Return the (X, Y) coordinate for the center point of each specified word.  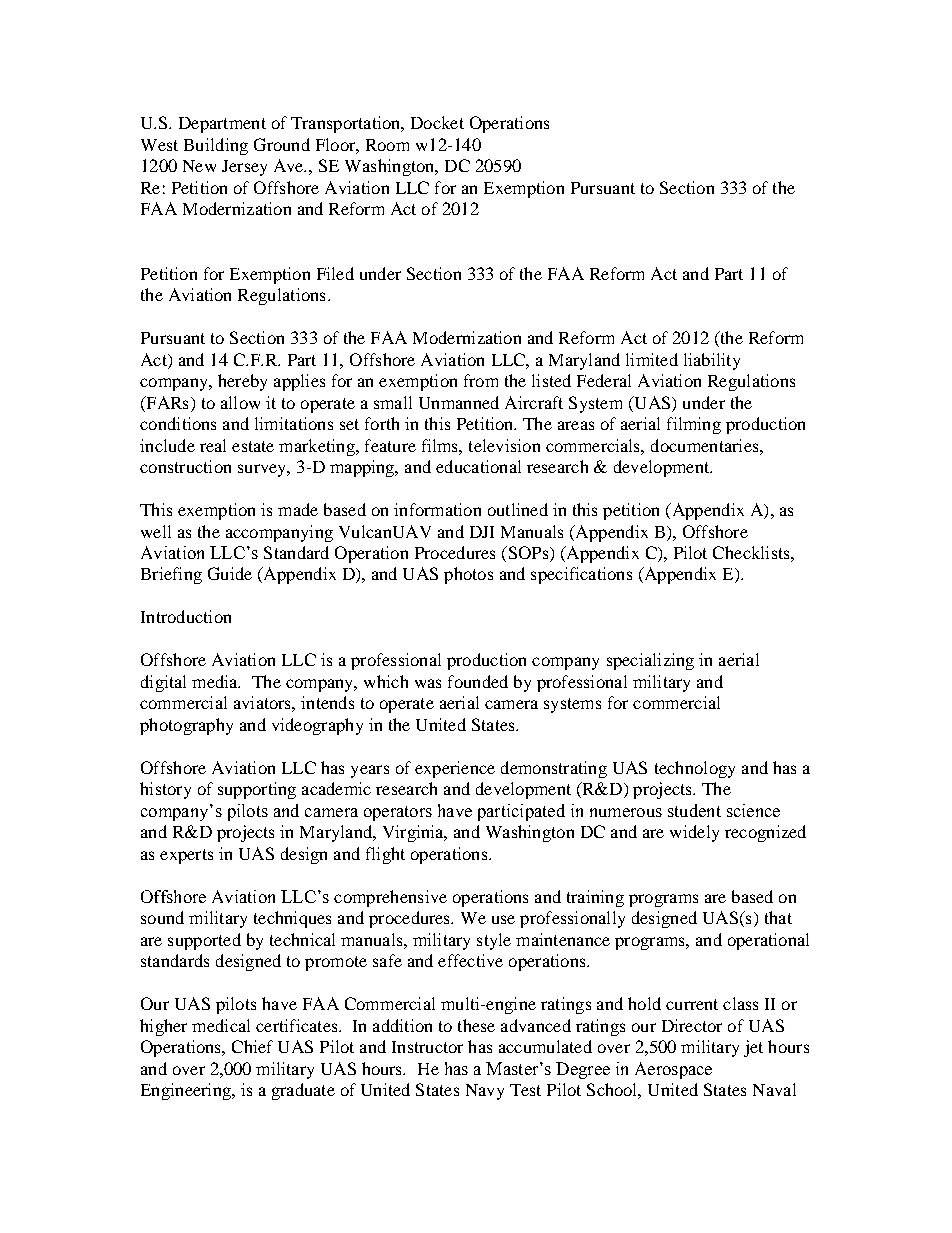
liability (712, 361)
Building (216, 146)
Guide (230, 573)
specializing (650, 661)
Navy (485, 1092)
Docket (437, 122)
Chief (252, 1046)
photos (468, 575)
